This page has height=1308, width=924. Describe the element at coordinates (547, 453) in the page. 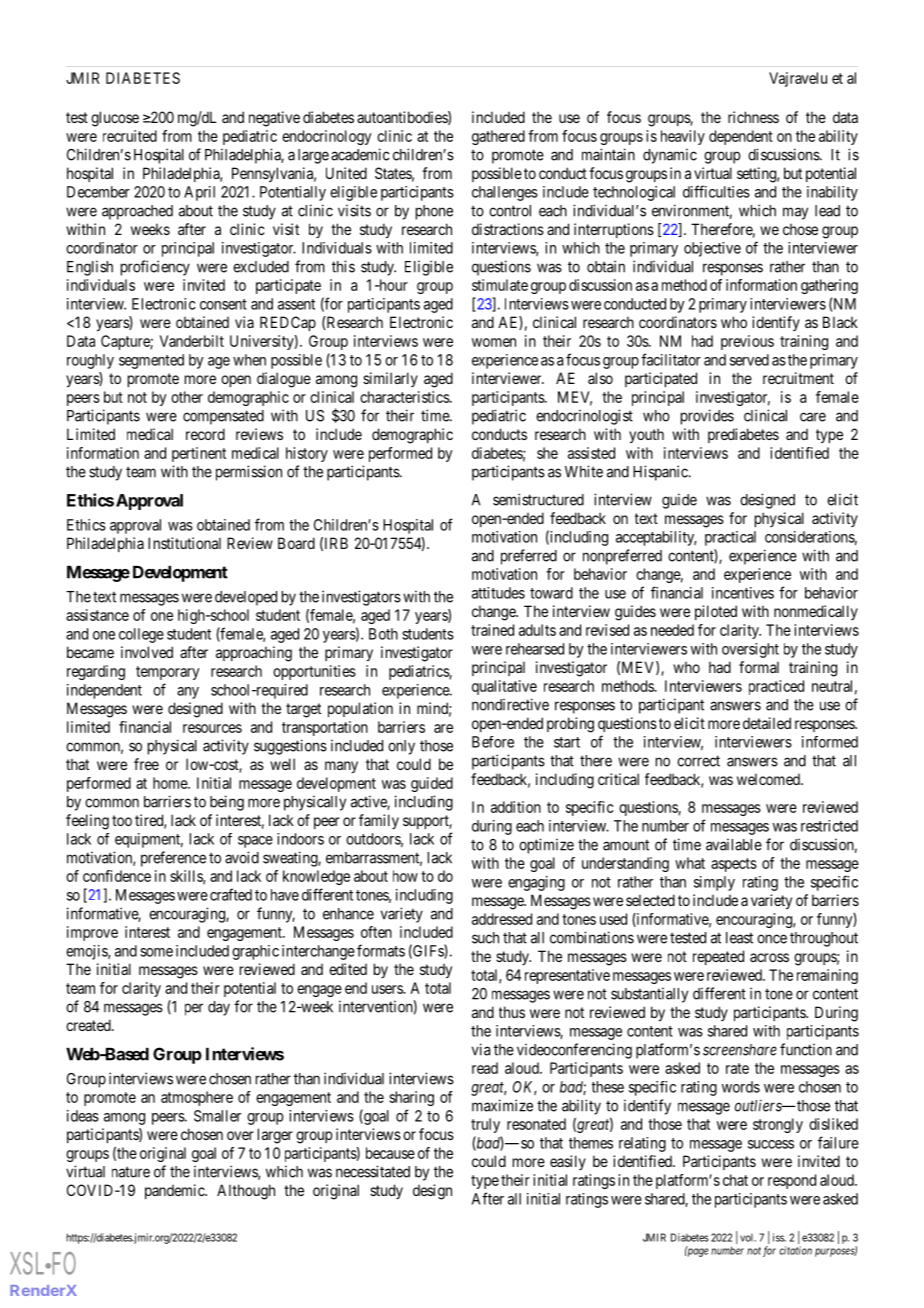

I see `she` at that location.
